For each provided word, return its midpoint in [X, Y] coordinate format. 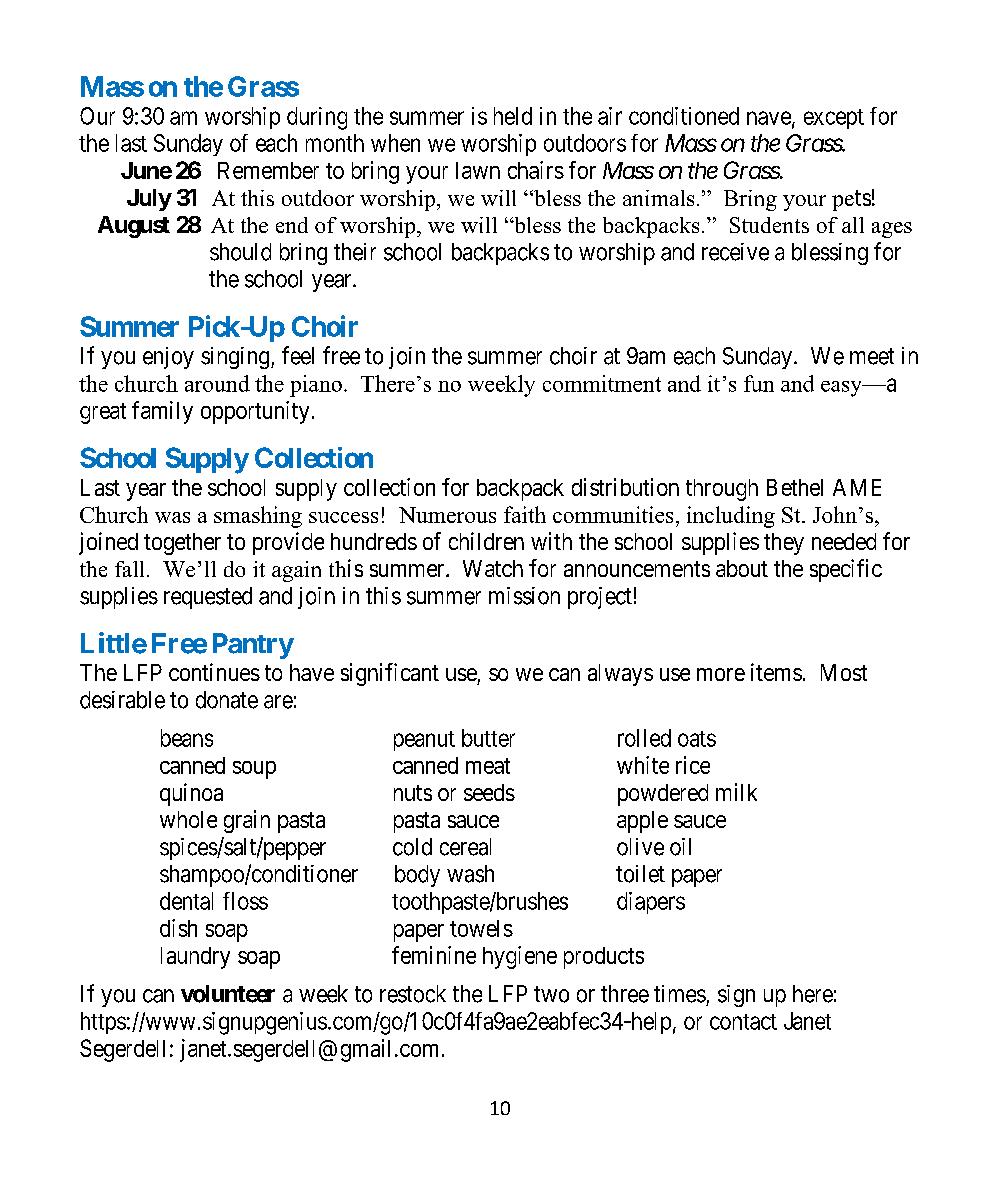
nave [769, 118]
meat [488, 766]
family [162, 412]
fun [759, 383]
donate [227, 700]
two [551, 994]
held [513, 116]
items [776, 672]
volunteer [228, 994]
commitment [602, 383]
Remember [268, 170]
